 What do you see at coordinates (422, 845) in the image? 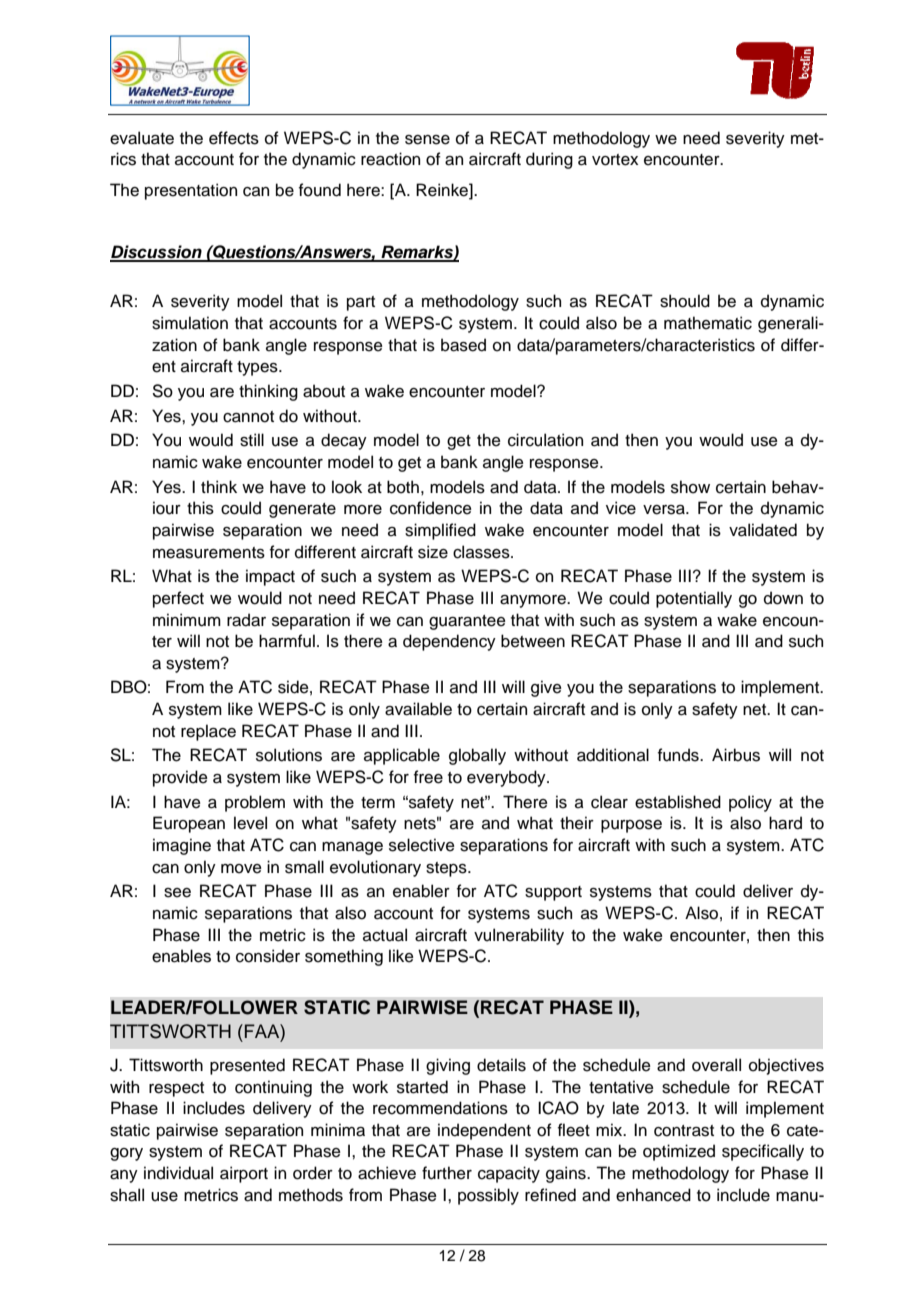
I see `selective` at bounding box center [422, 845].
